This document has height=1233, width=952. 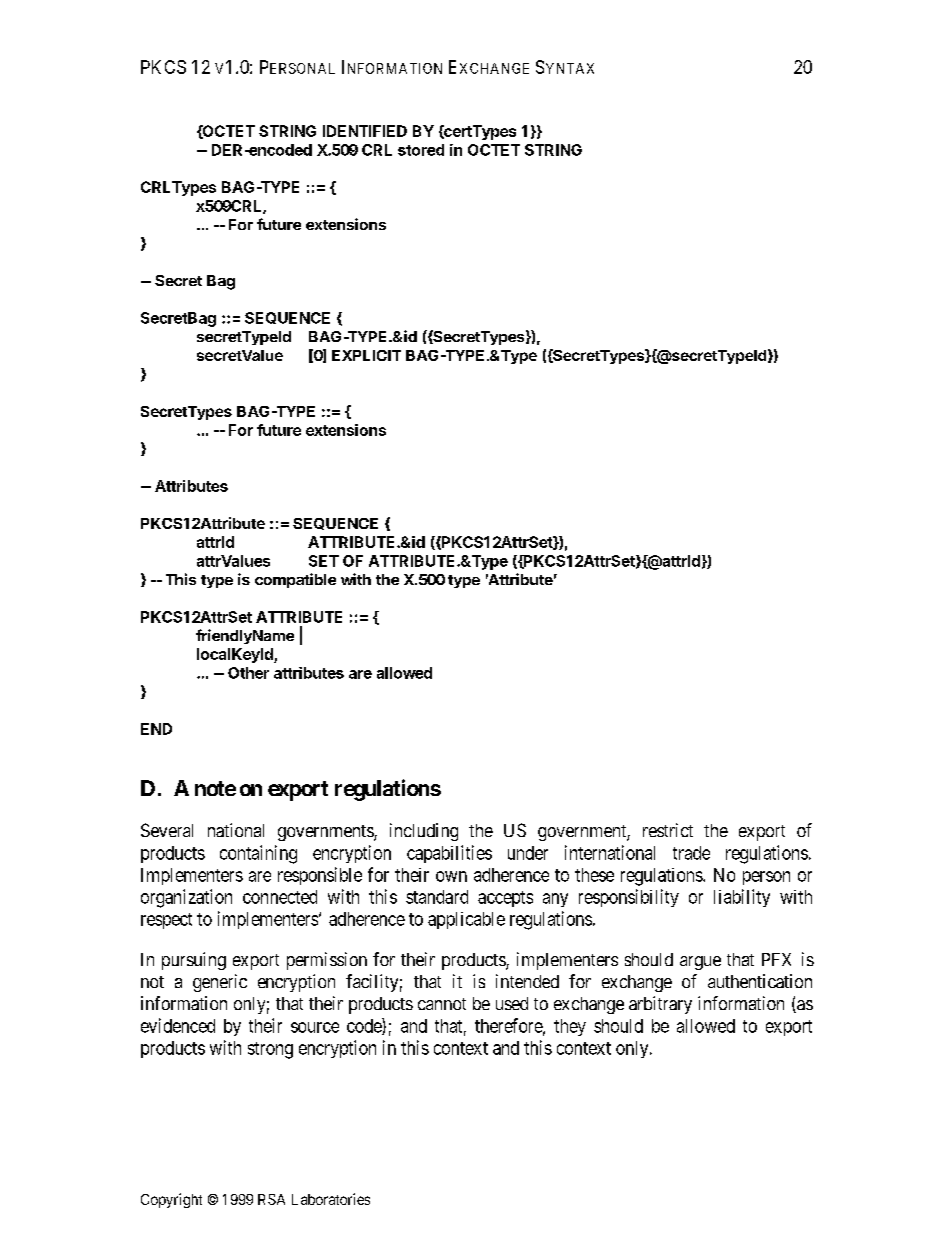 I want to click on restrict, so click(x=668, y=830).
